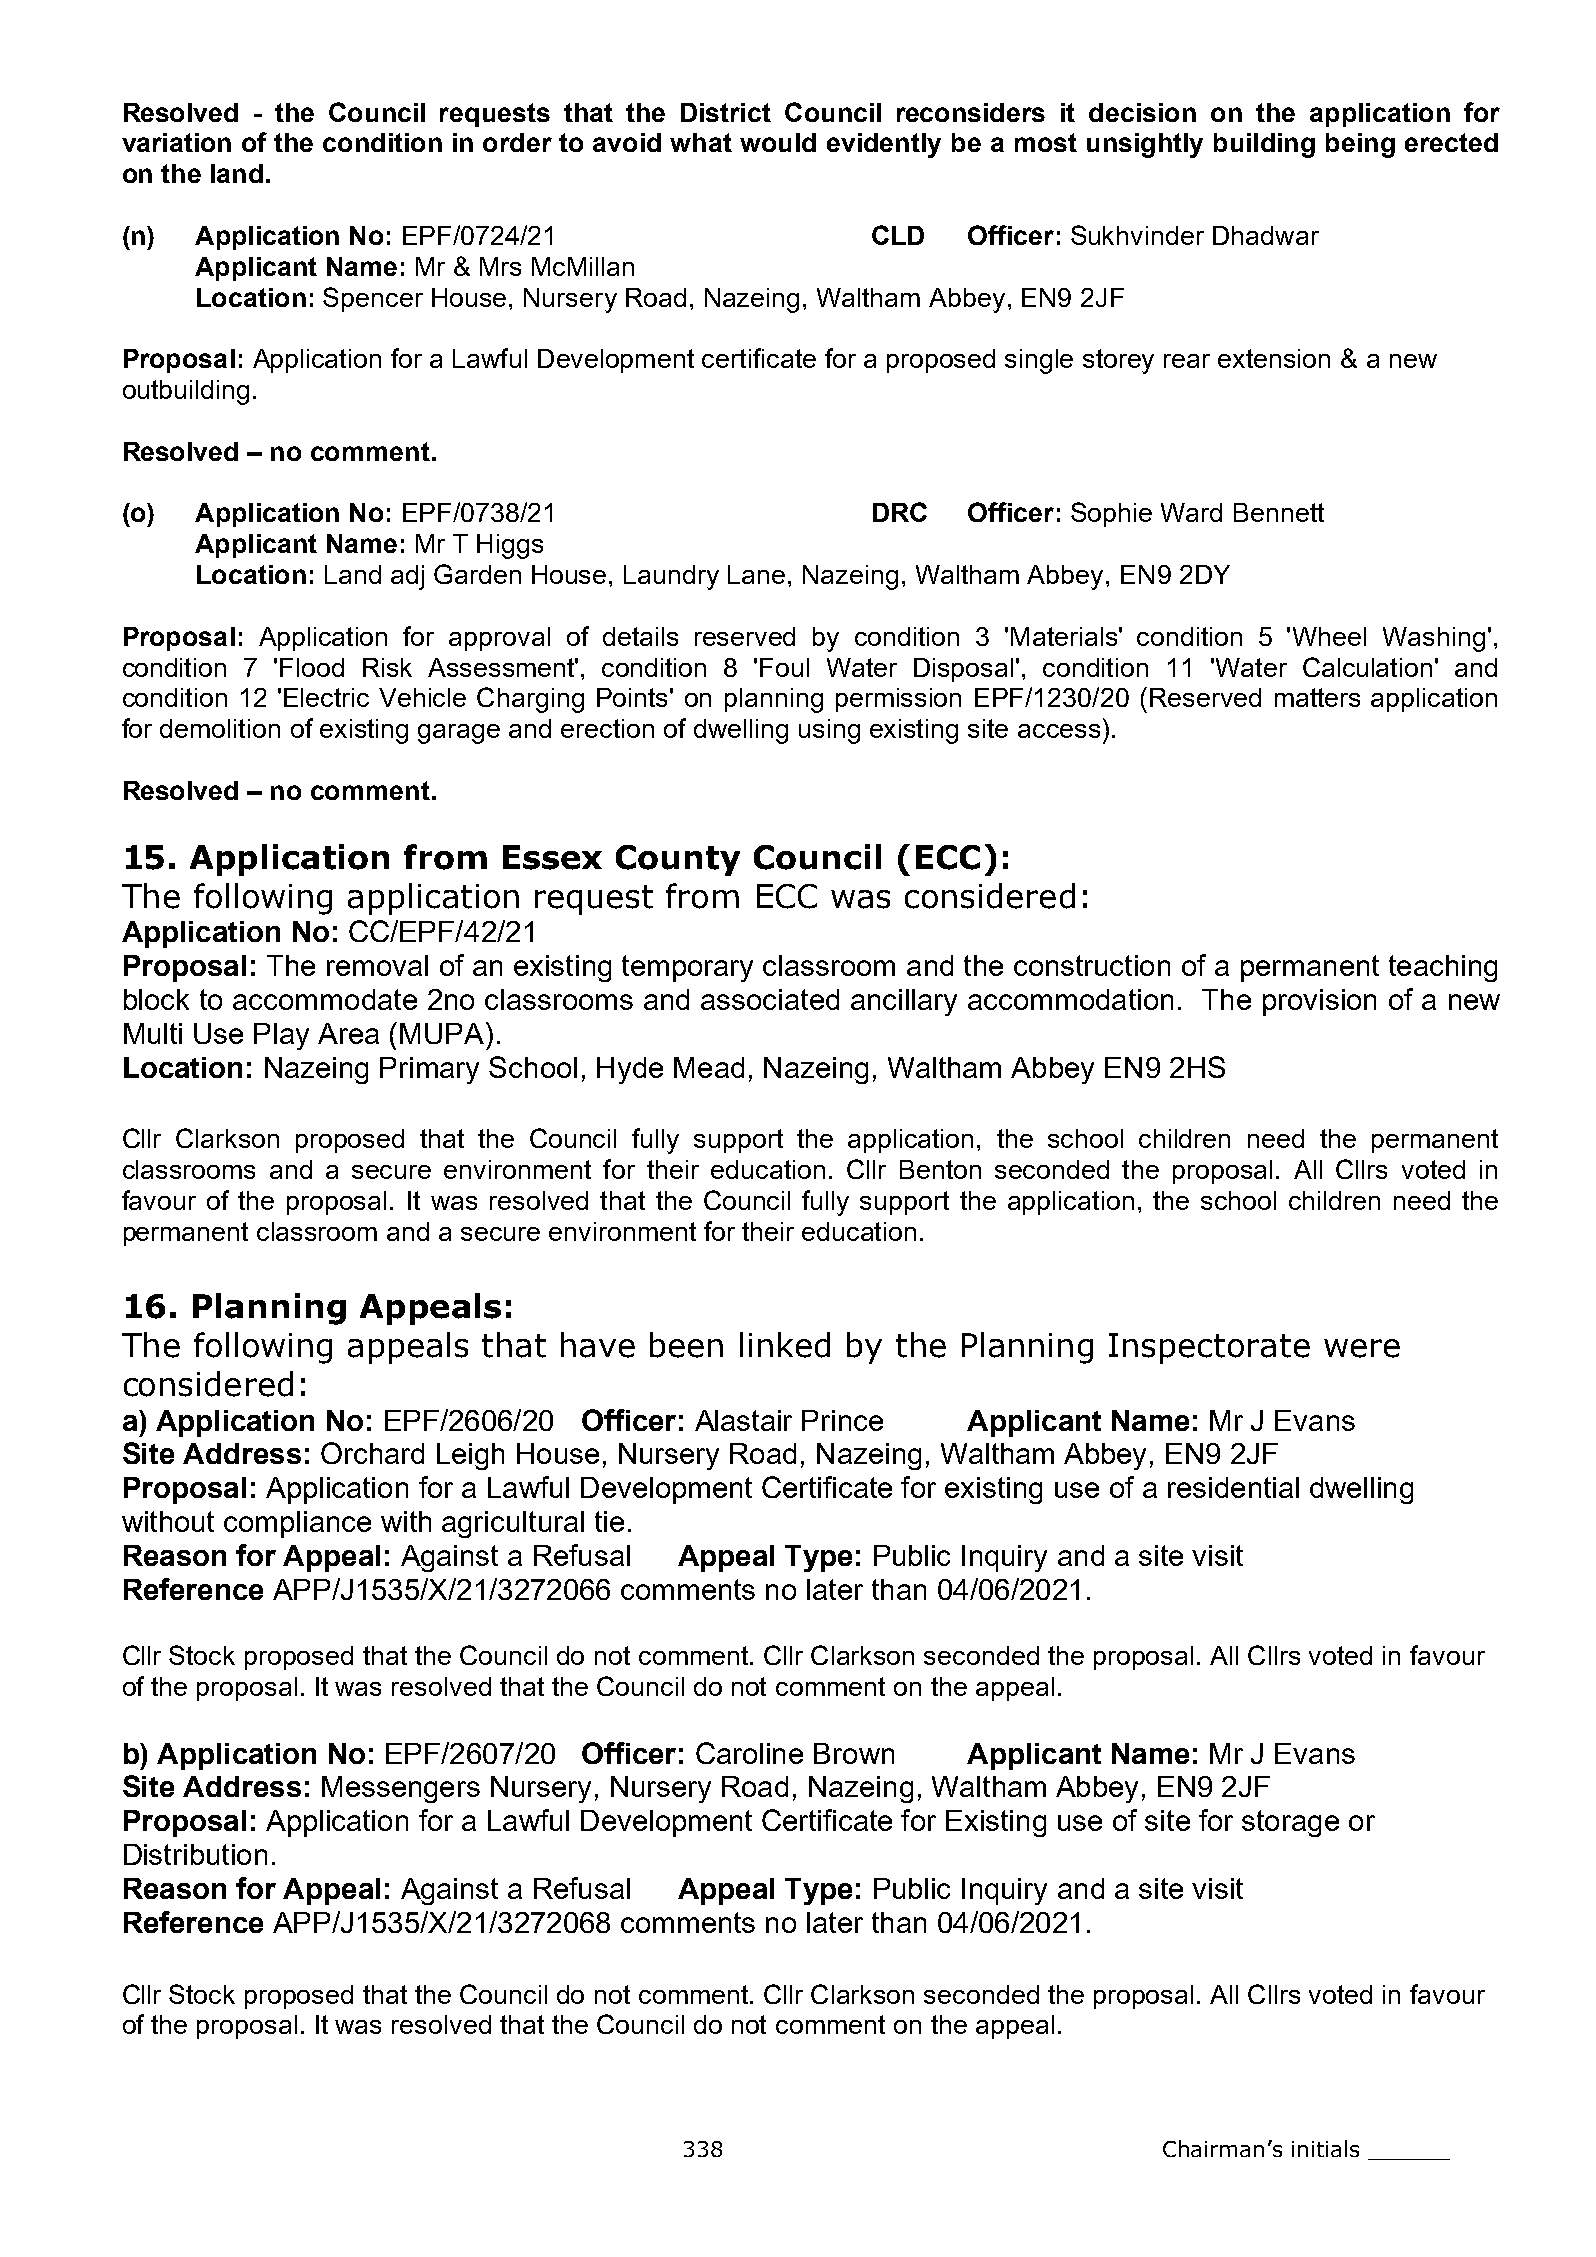 Image resolution: width=1596 pixels, height=2257 pixels. Describe the element at coordinates (176, 142) in the page. I see `variation` at that location.
